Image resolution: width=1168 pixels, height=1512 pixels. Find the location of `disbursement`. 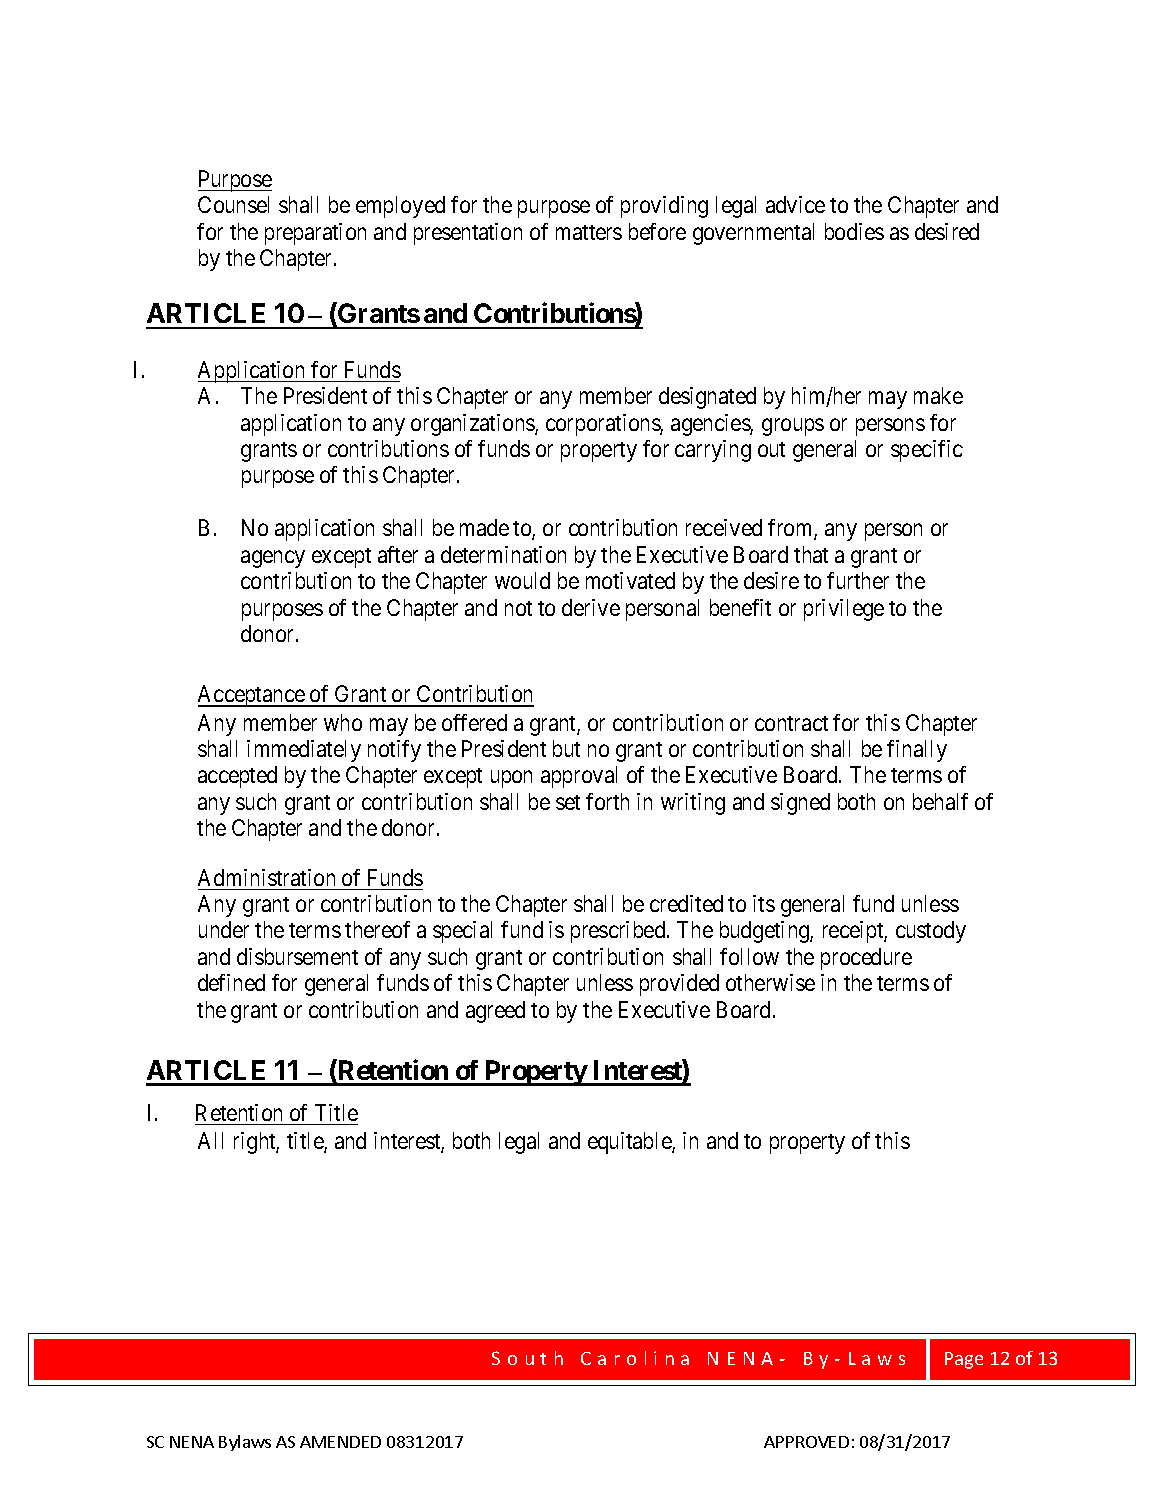

disbursement is located at coordinates (297, 956).
